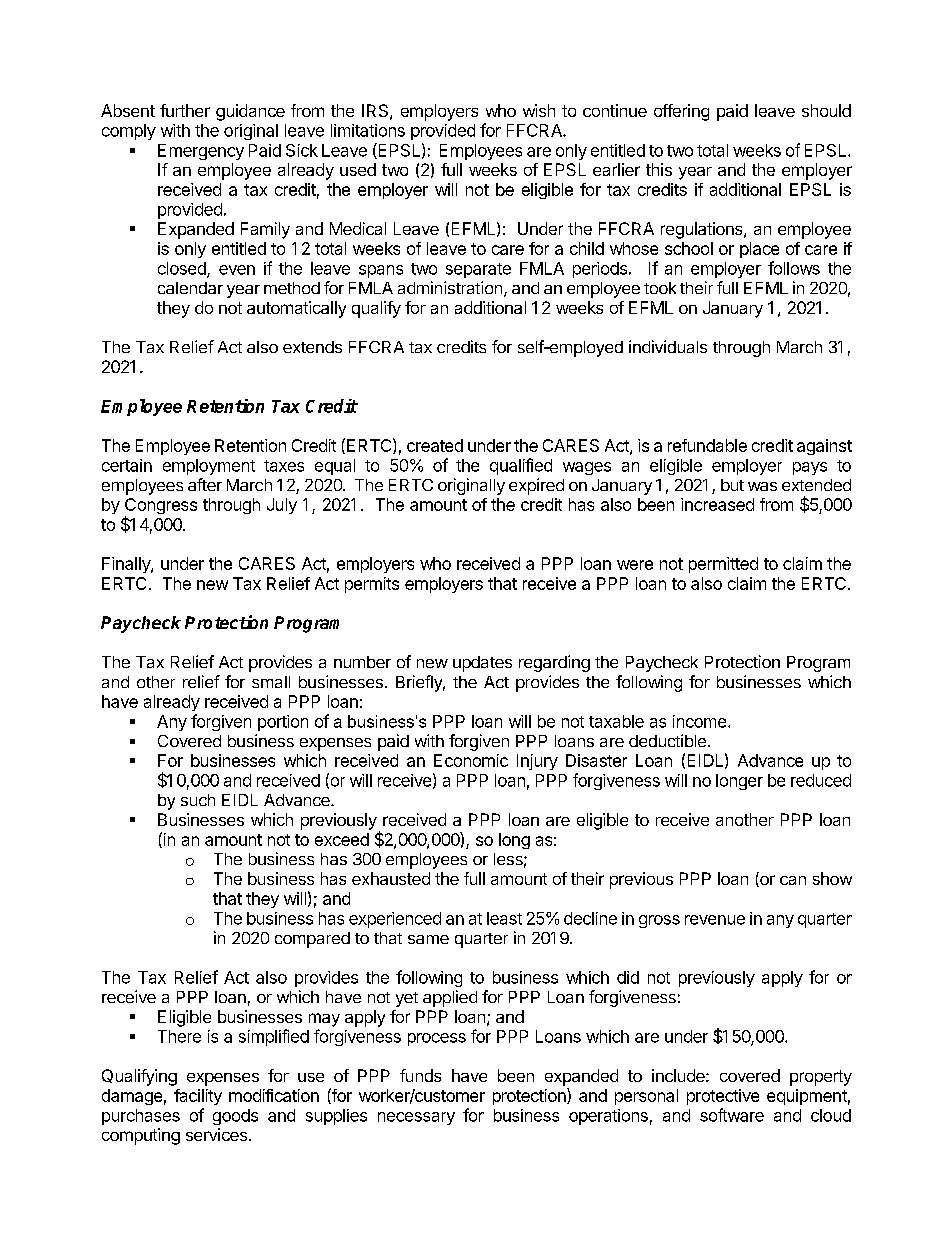  I want to click on but, so click(732, 485).
